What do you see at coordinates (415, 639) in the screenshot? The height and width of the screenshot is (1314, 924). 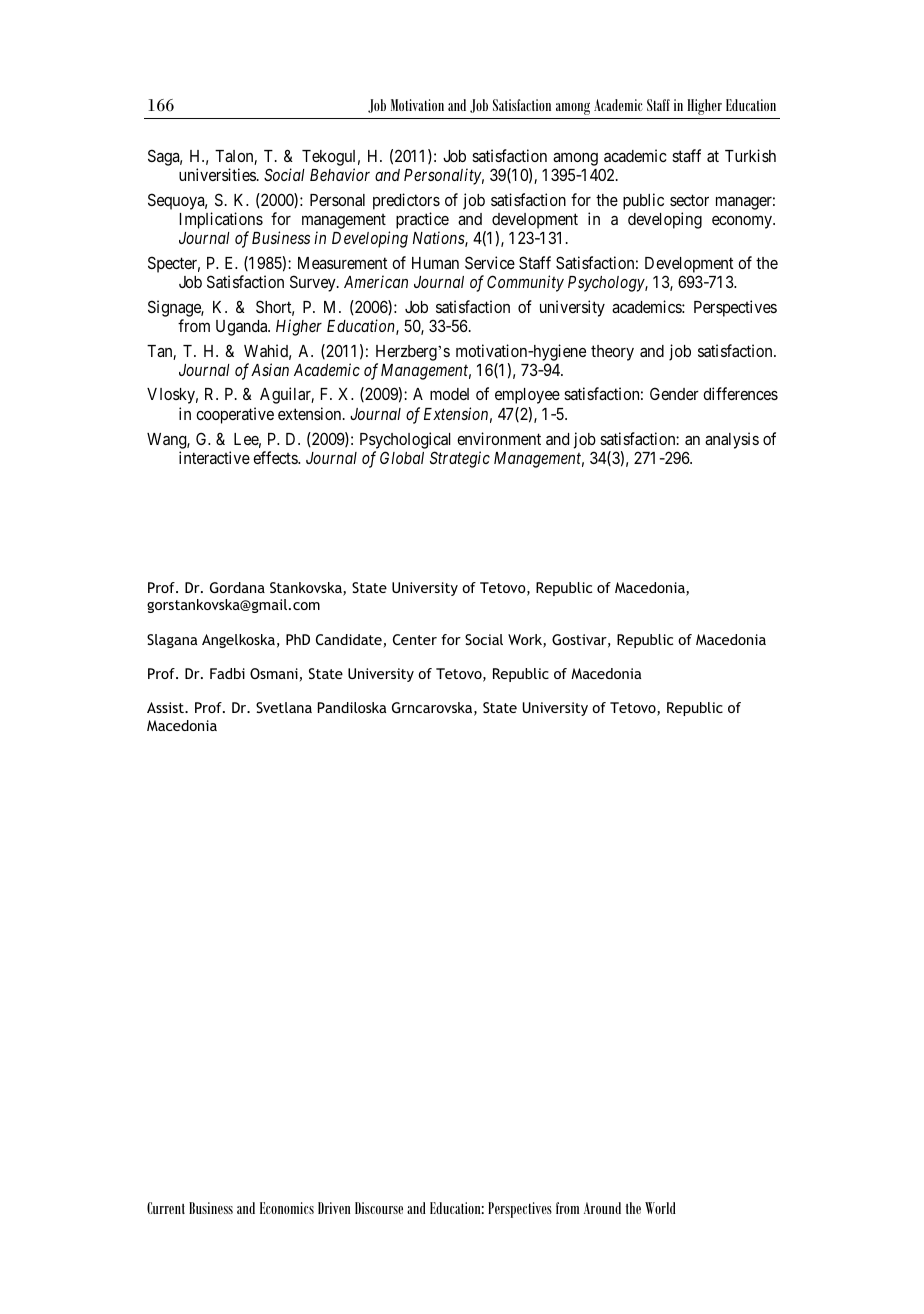 I see `Center` at bounding box center [415, 639].
